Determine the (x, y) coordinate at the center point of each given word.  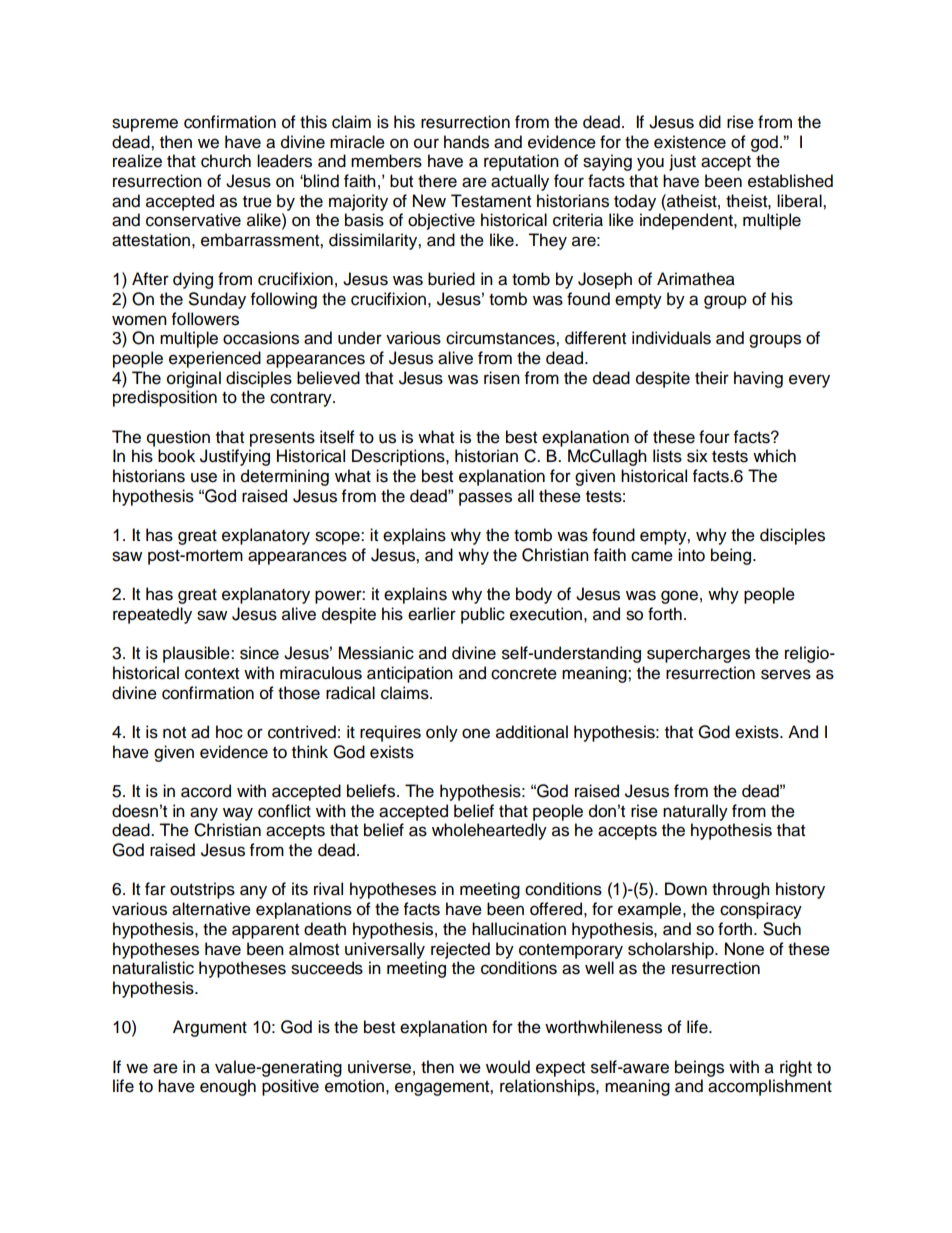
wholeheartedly (489, 831)
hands (466, 142)
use (204, 477)
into (691, 555)
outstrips (202, 890)
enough (228, 1087)
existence (690, 142)
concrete (524, 674)
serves (786, 674)
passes (485, 499)
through (741, 890)
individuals (671, 338)
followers (205, 319)
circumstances (501, 338)
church (226, 161)
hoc (229, 732)
